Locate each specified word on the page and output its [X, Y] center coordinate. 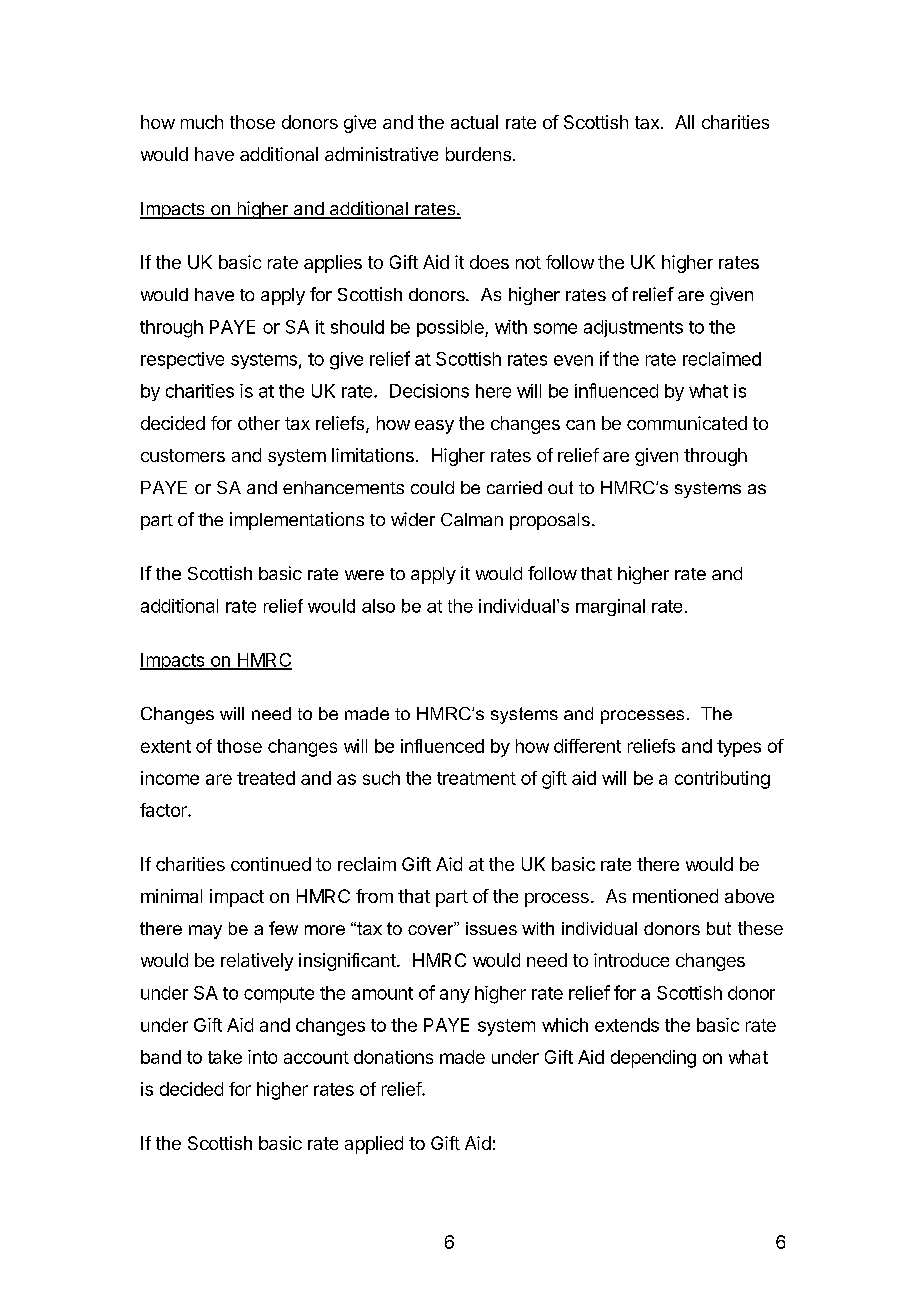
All [684, 122]
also [378, 606]
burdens [478, 154]
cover [432, 929]
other [259, 423]
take [225, 1057]
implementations [297, 521]
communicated [687, 423]
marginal [610, 607]
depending [653, 1059]
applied [374, 1145]
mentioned [675, 896]
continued [271, 864]
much [202, 122]
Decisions [429, 391]
